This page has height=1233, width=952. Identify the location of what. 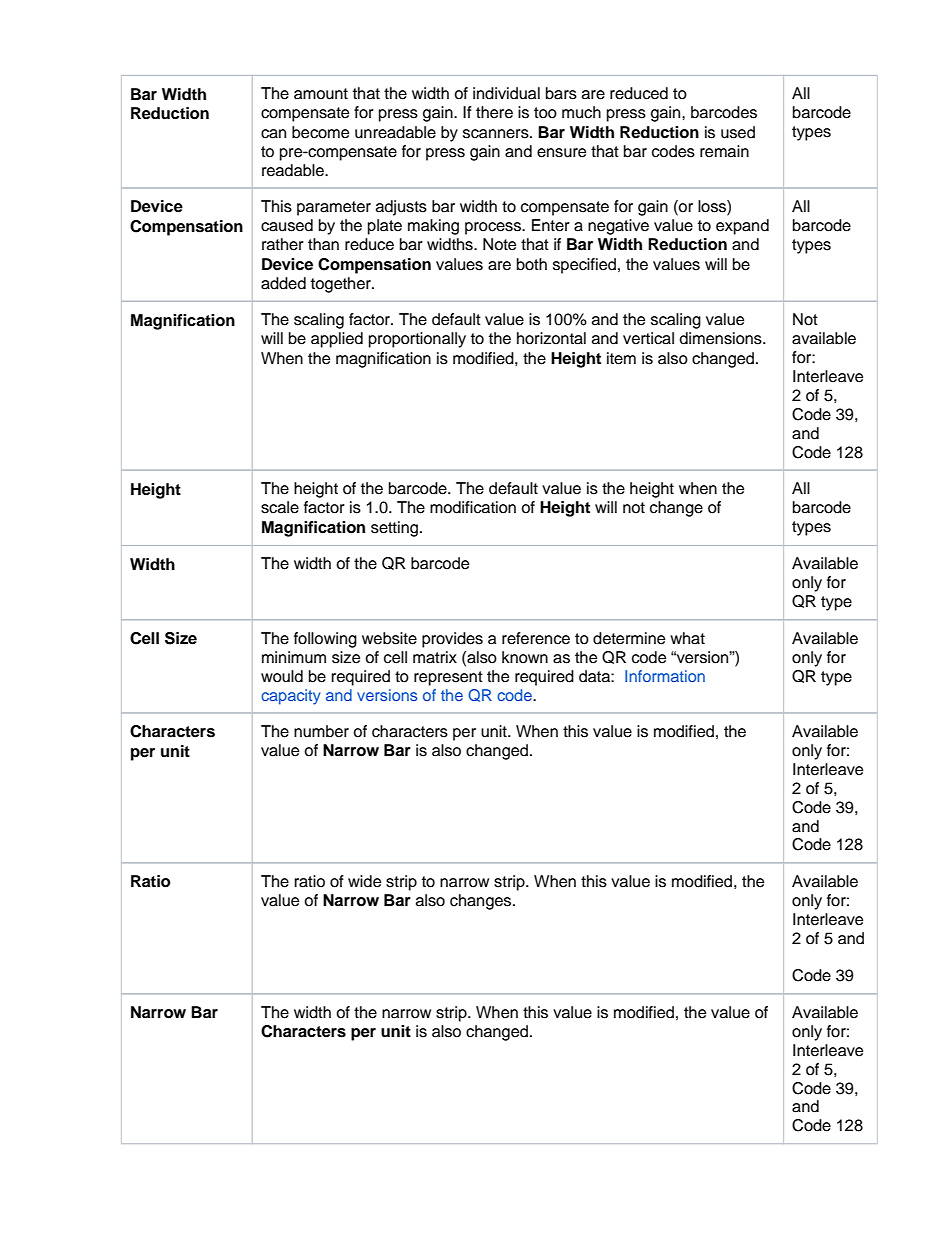
(687, 638).
